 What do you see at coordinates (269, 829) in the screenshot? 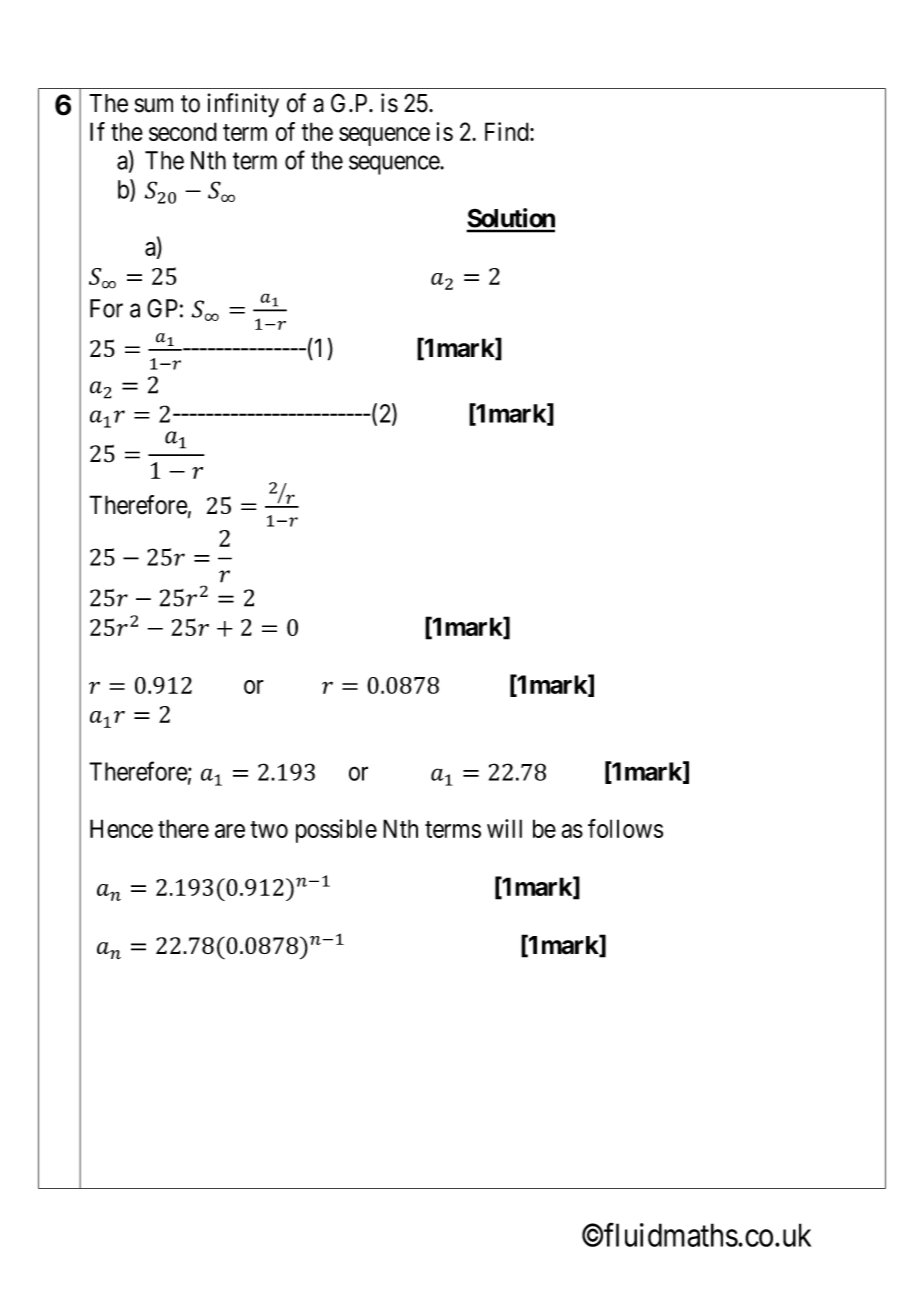
I see `two` at bounding box center [269, 829].
